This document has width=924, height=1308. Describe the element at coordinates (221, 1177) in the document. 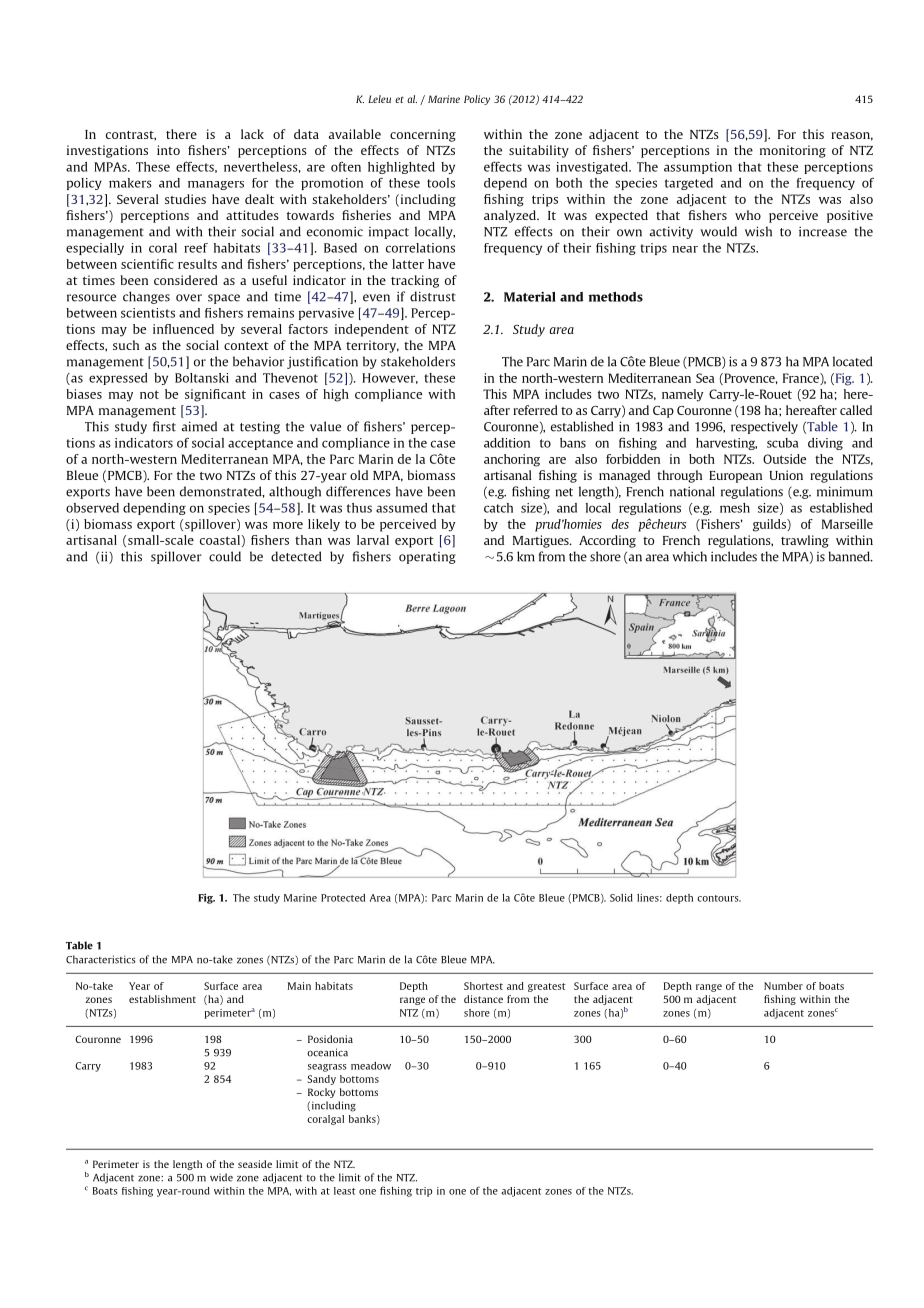

I see `wide` at that location.
